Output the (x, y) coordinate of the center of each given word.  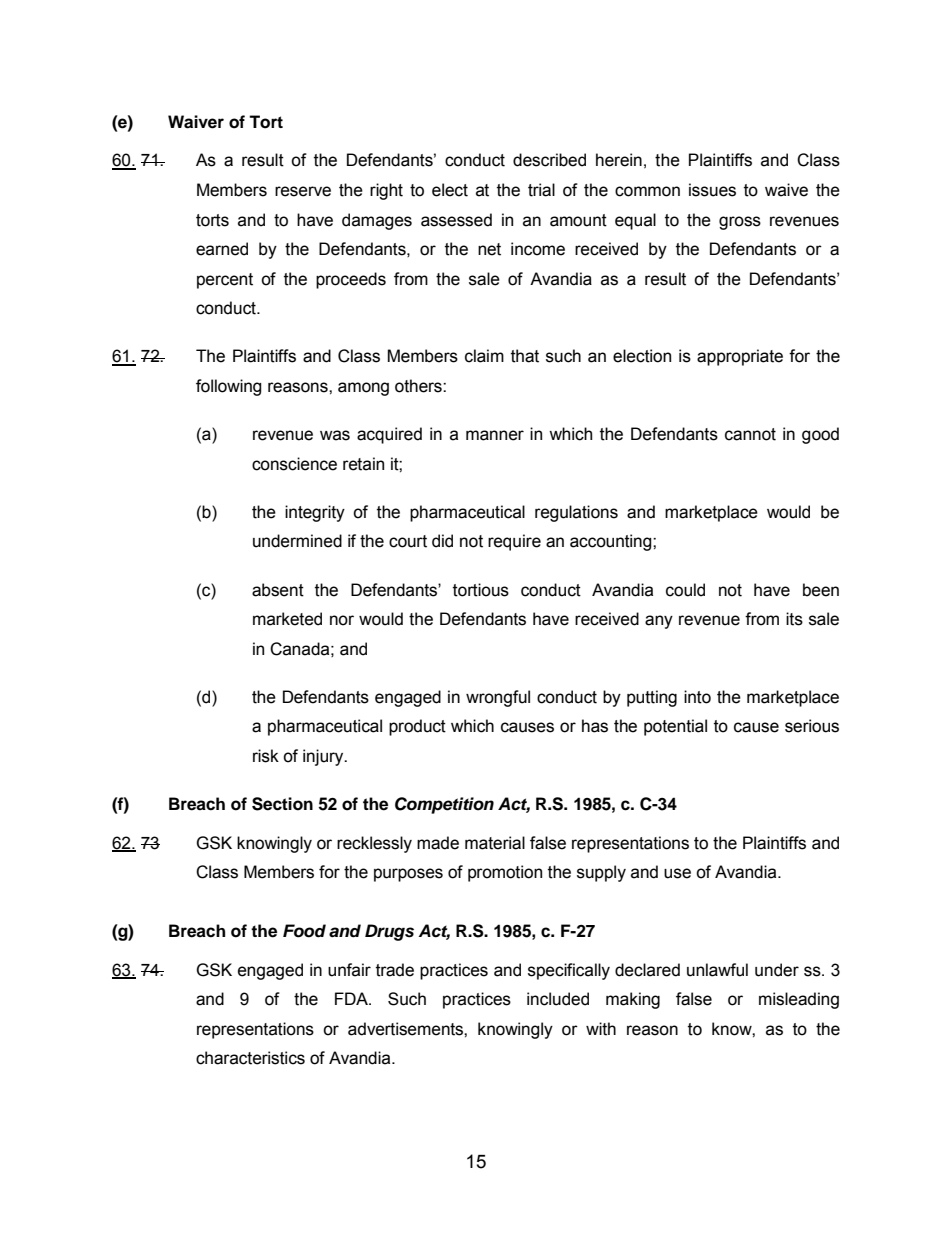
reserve (303, 191)
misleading (799, 1000)
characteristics (250, 1058)
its (794, 619)
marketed (287, 619)
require (514, 542)
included (558, 999)
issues (712, 190)
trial (541, 190)
